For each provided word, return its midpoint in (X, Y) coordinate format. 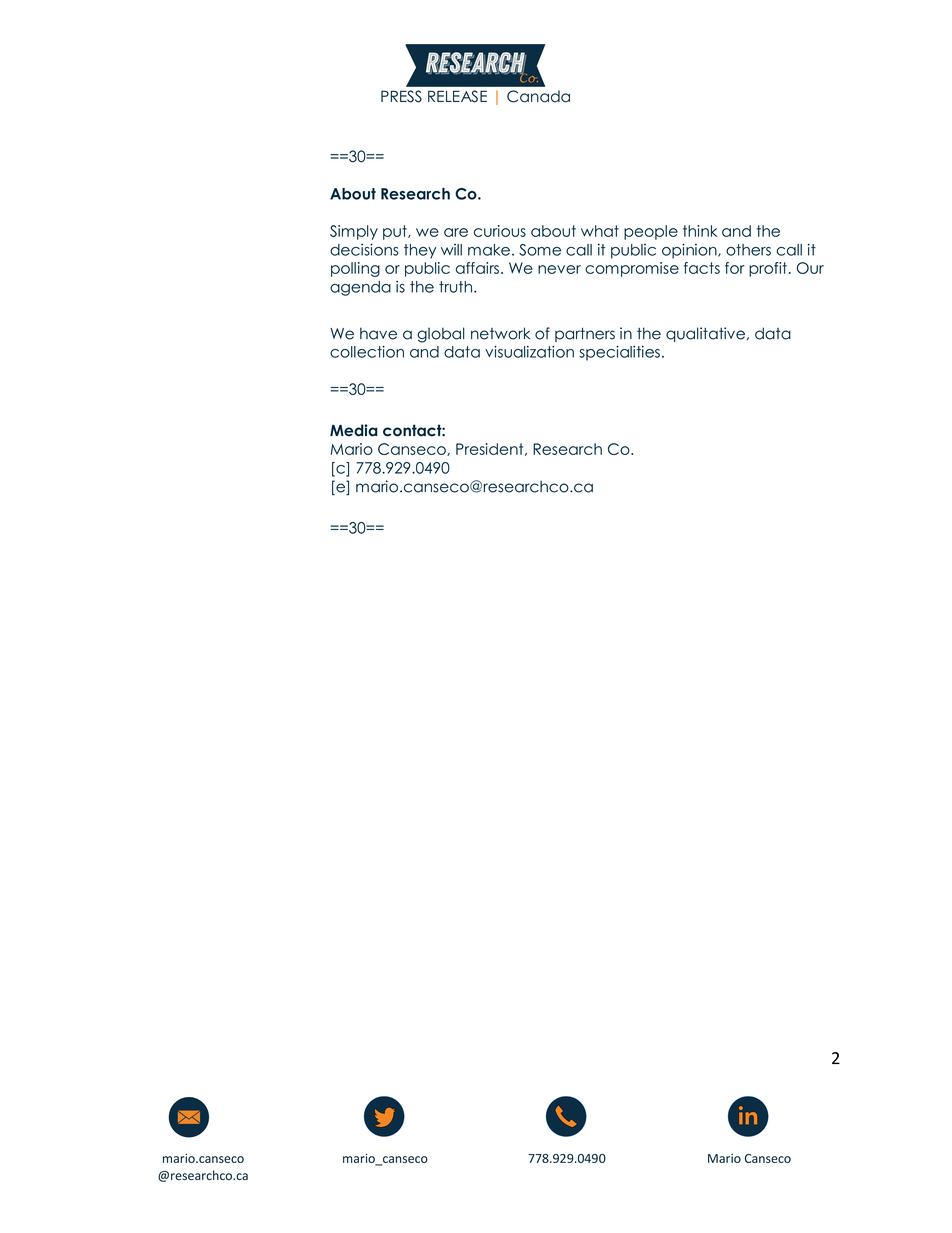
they (420, 251)
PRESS (401, 96)
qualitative (705, 334)
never (559, 269)
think (700, 231)
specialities (619, 353)
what (600, 231)
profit (768, 269)
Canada (538, 96)
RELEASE (457, 96)
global (441, 335)
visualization (529, 352)
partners (585, 335)
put (396, 232)
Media (354, 430)
